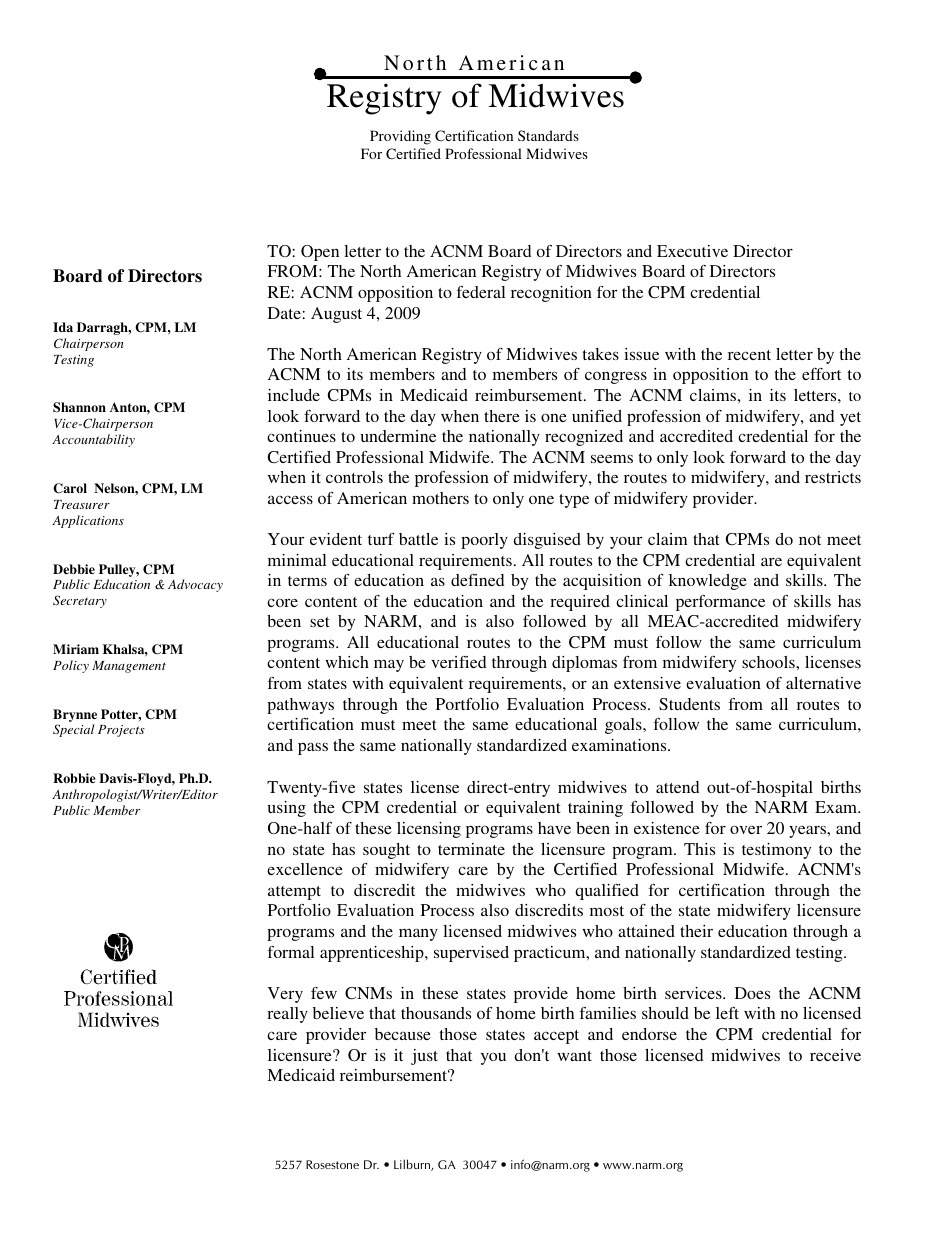 This document has width=952, height=1233. I want to click on Open, so click(320, 253).
